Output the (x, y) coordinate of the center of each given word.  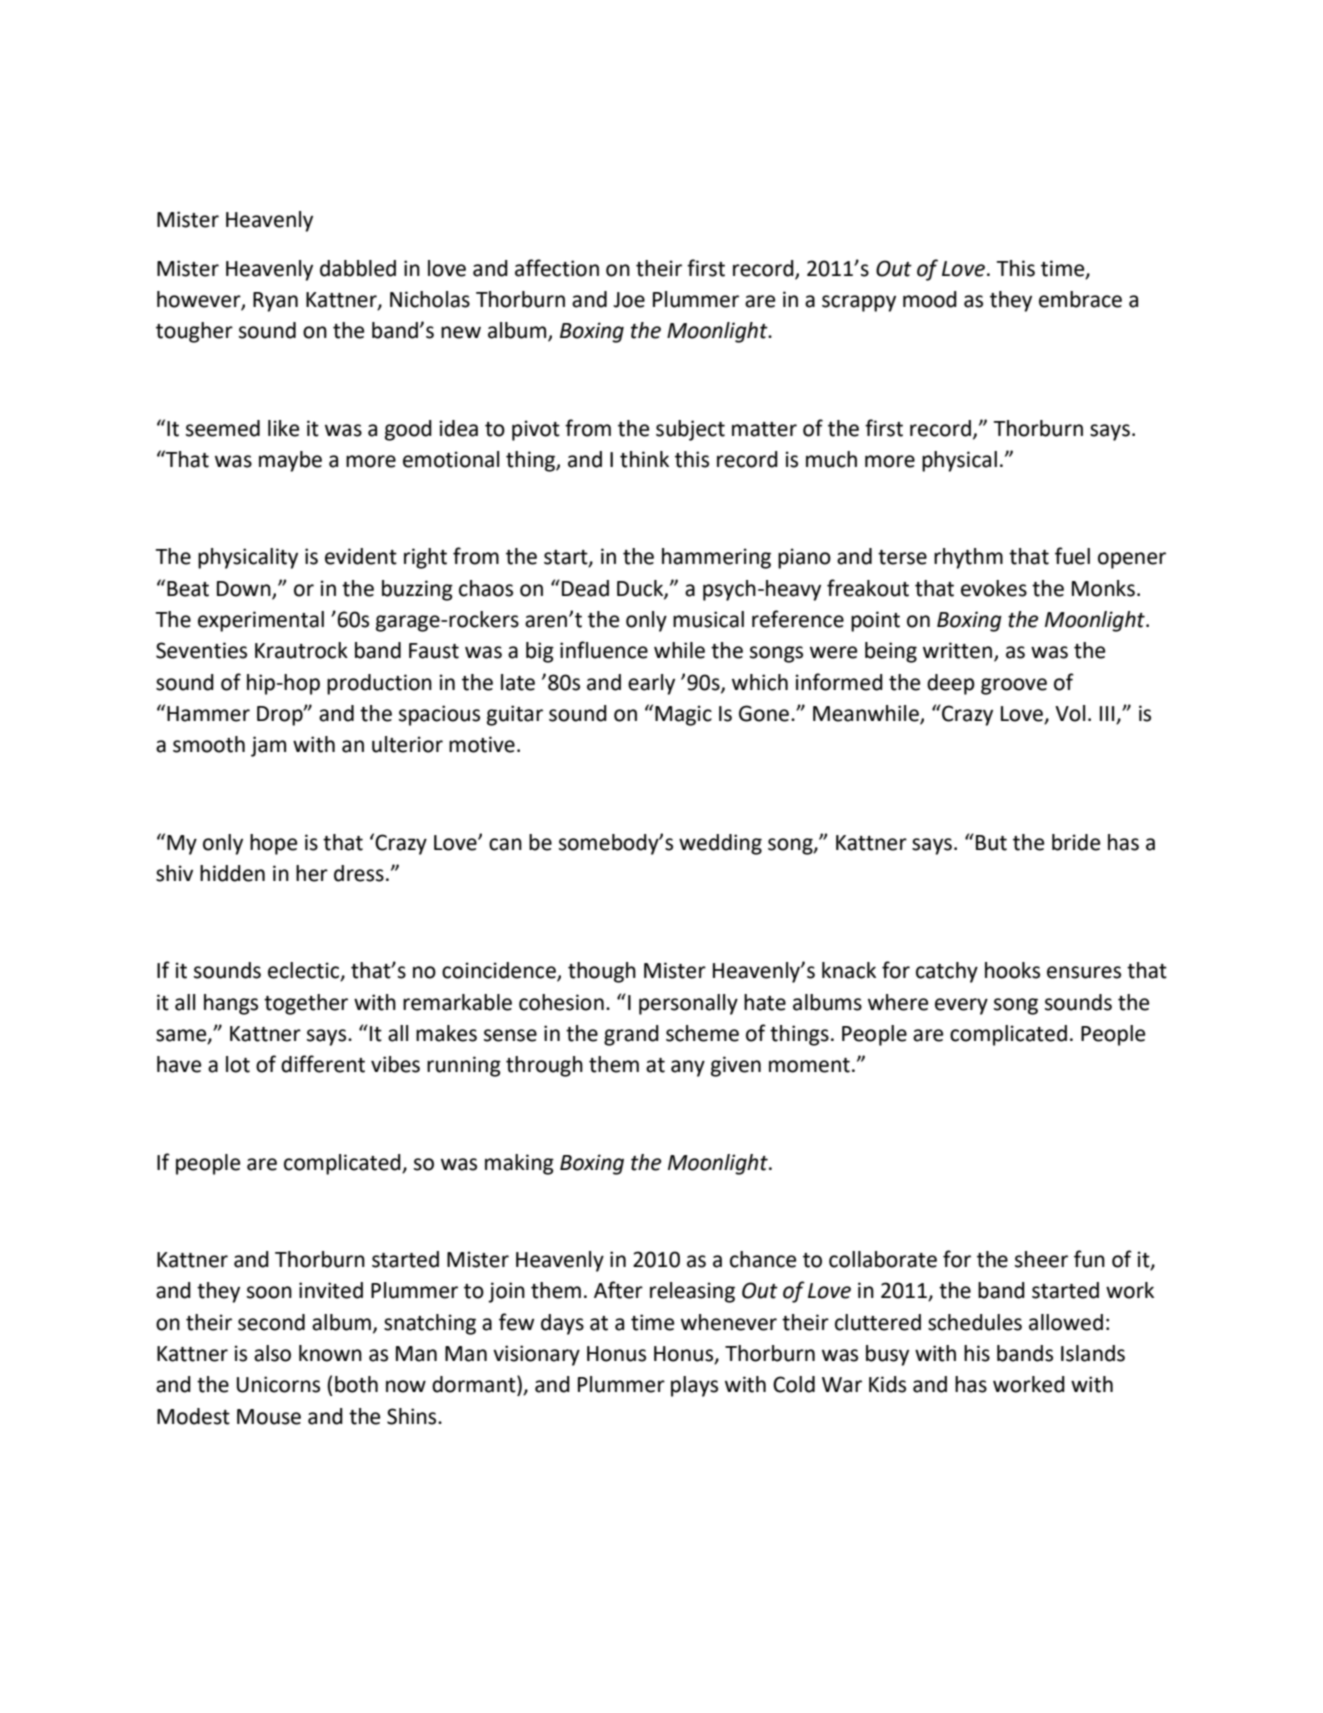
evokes (994, 588)
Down (245, 589)
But (991, 843)
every (961, 1006)
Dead (585, 588)
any (688, 1068)
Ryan (275, 302)
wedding (720, 844)
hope (273, 844)
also (272, 1353)
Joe (629, 300)
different (323, 1064)
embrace (1080, 299)
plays (694, 1386)
